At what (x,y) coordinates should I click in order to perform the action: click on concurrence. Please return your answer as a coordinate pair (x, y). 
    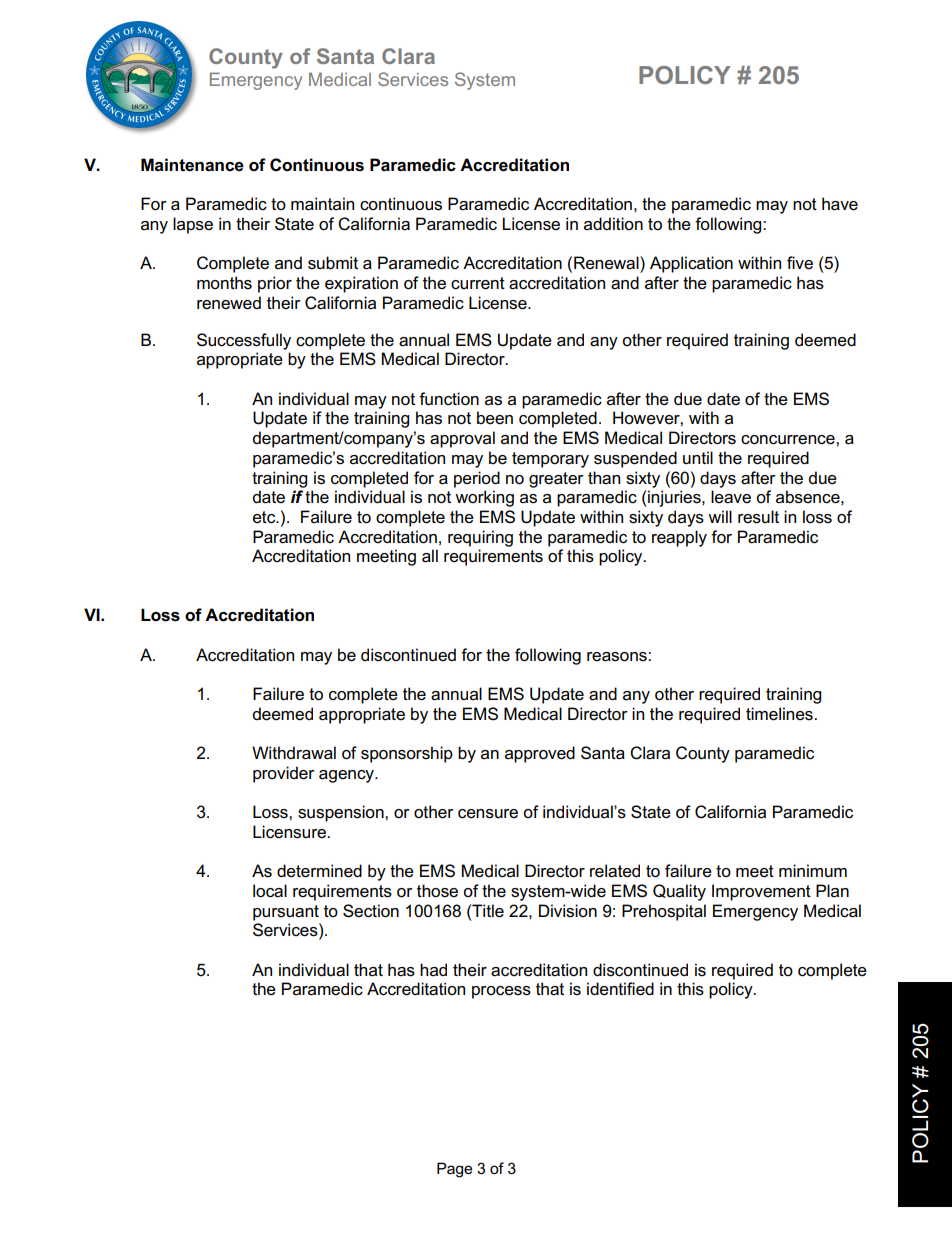
    Looking at the image, I should click on (789, 440).
